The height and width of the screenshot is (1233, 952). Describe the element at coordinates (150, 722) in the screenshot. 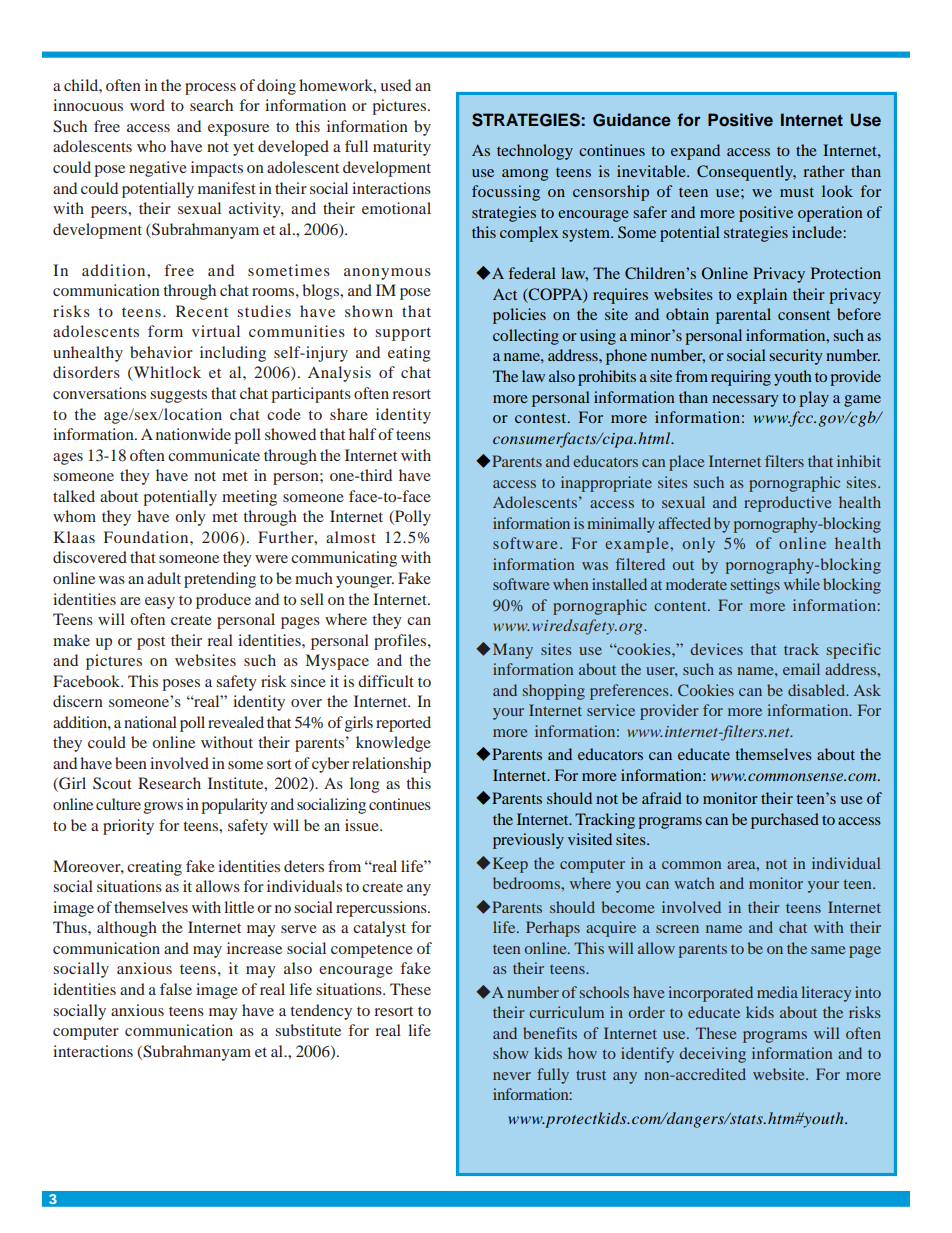

I see `national` at that location.
